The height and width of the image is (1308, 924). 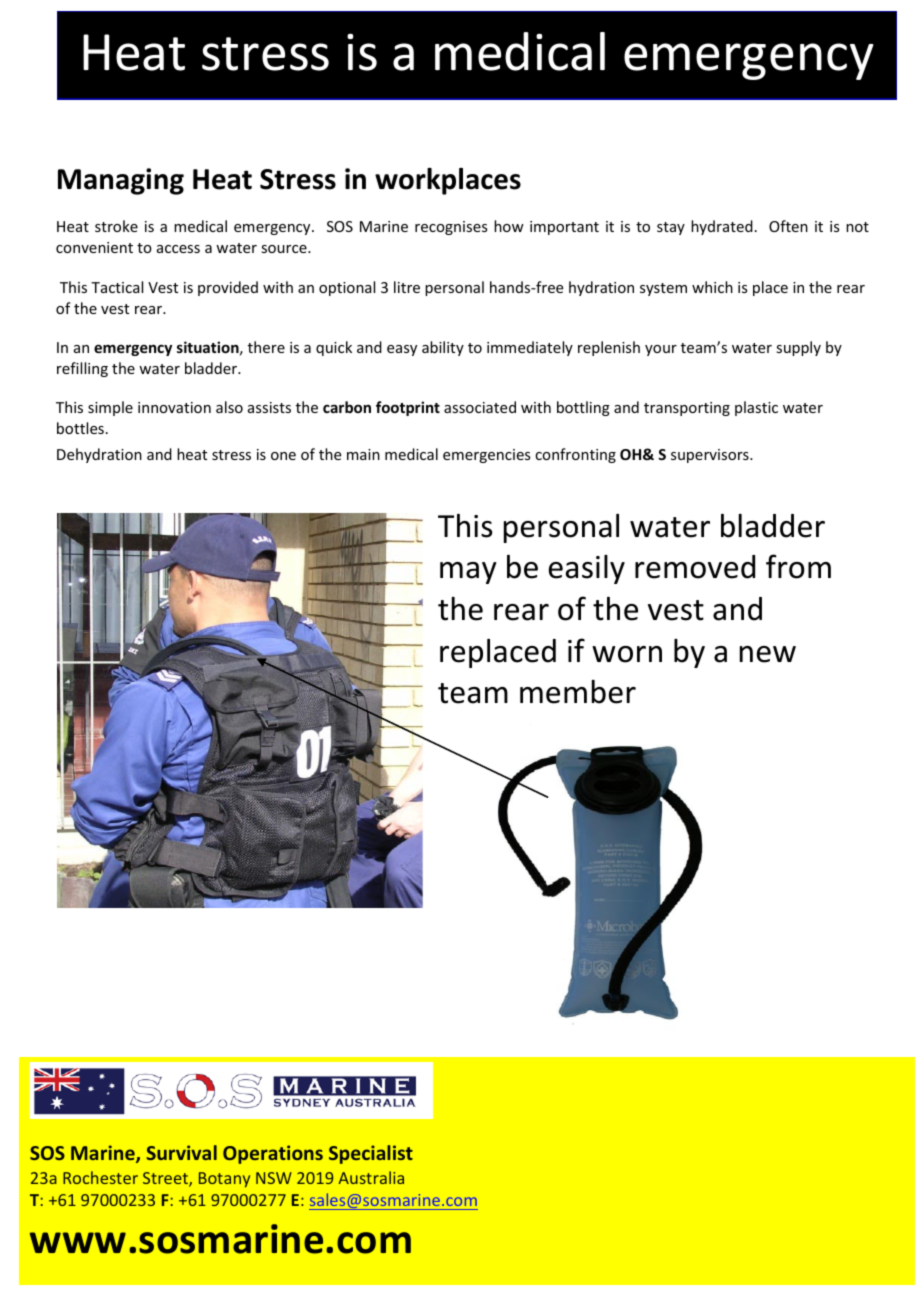 I want to click on member, so click(x=578, y=692).
